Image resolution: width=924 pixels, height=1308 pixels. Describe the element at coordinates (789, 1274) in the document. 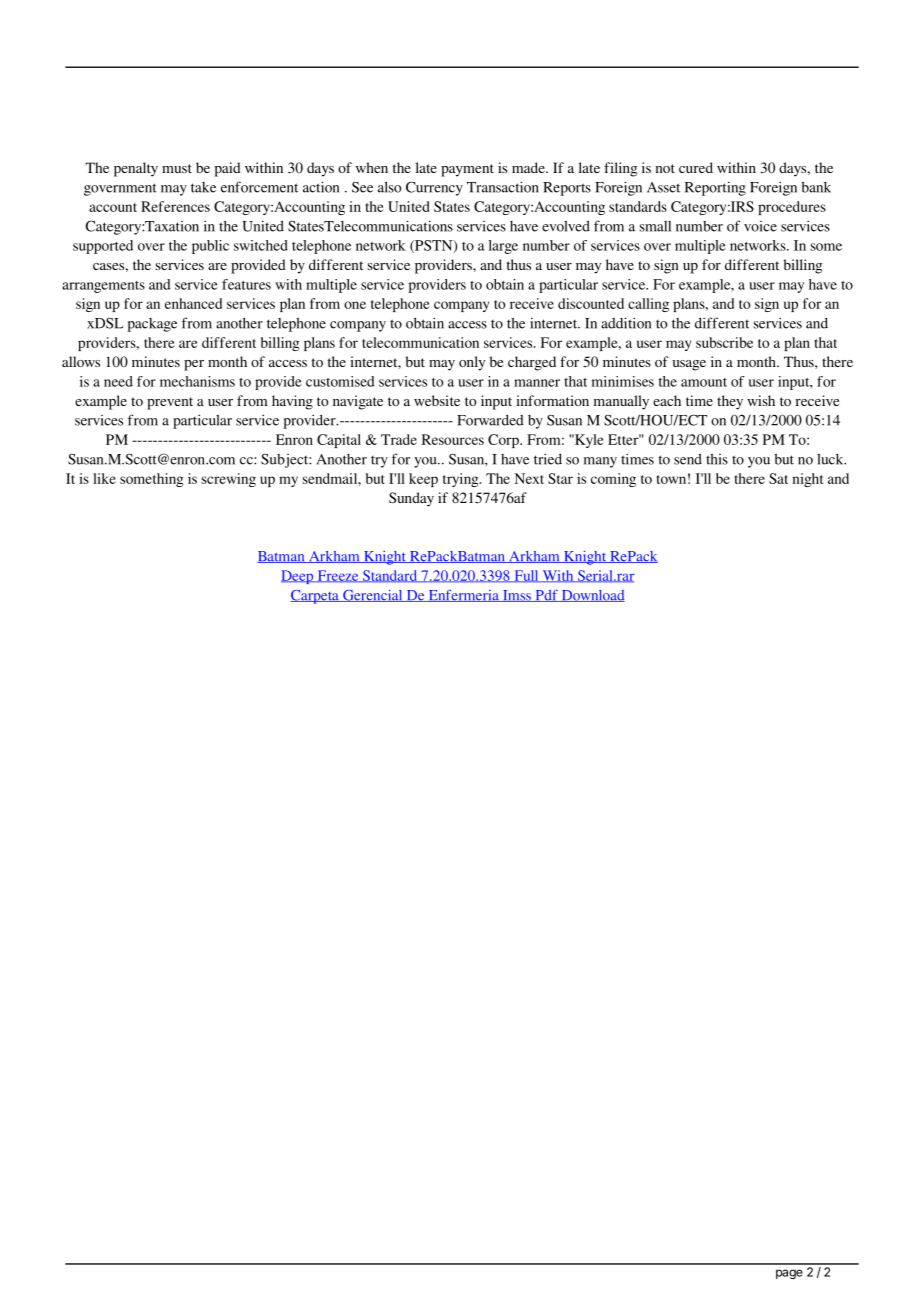

I see `page` at that location.
